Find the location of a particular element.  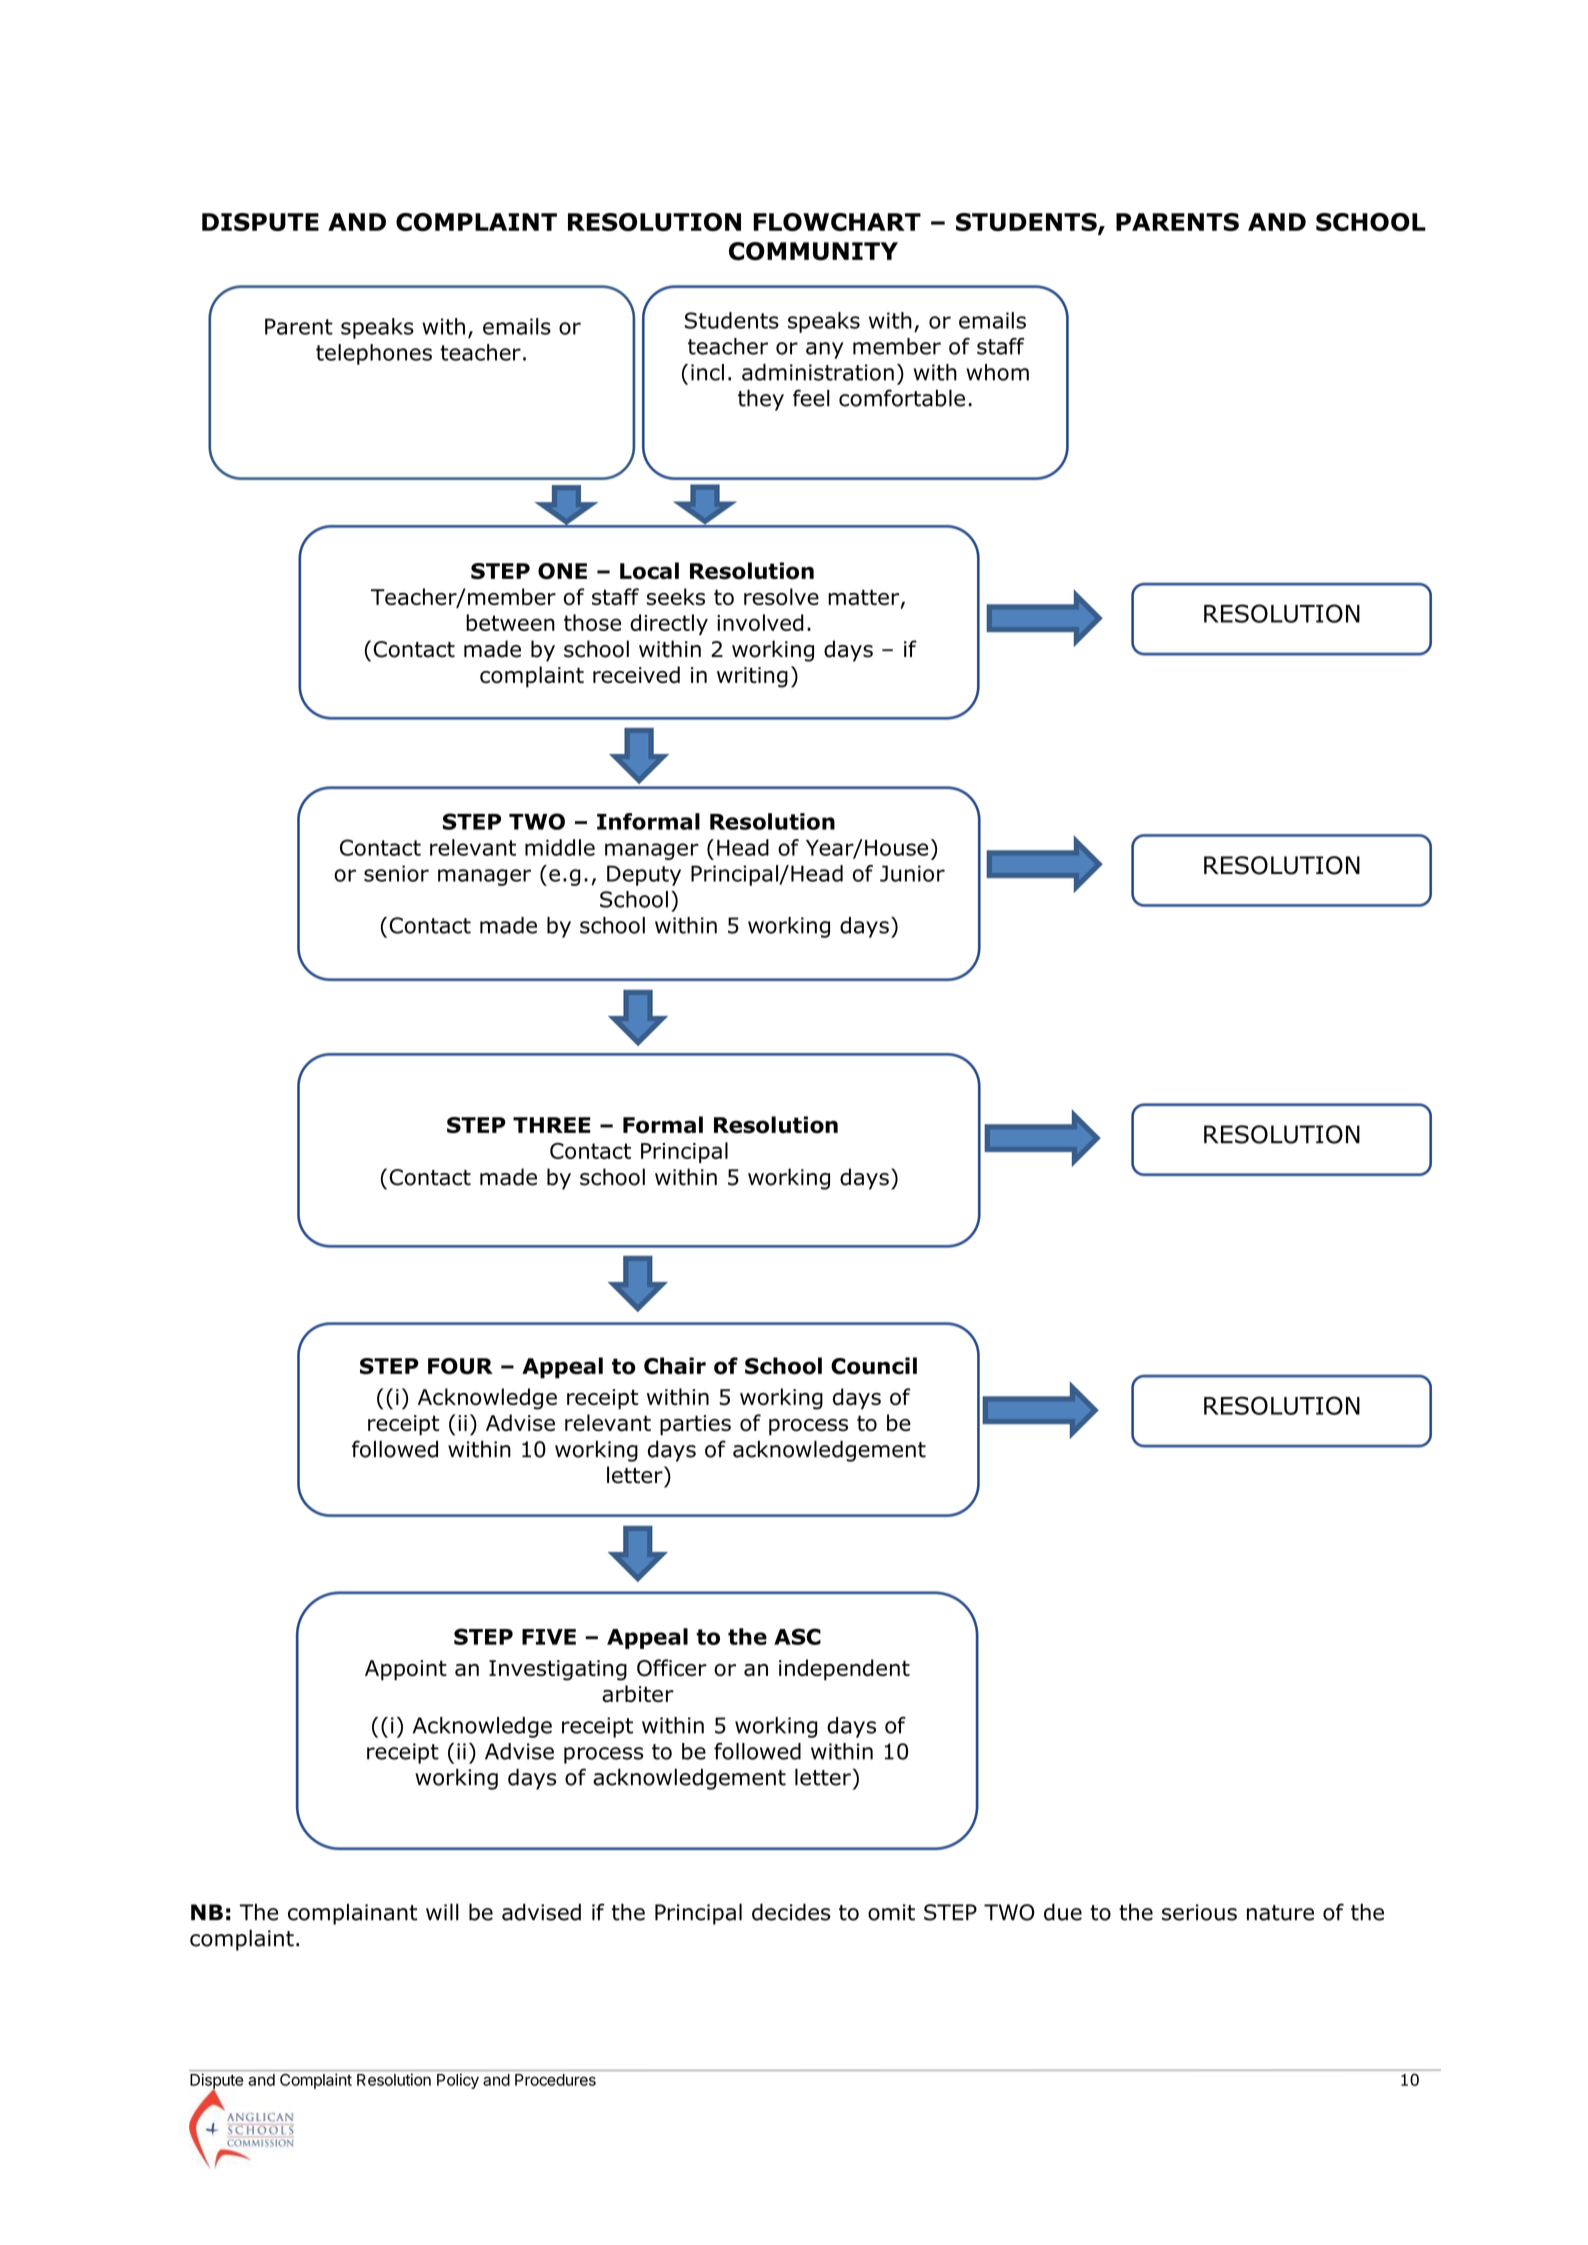

senior is located at coordinates (396, 873).
